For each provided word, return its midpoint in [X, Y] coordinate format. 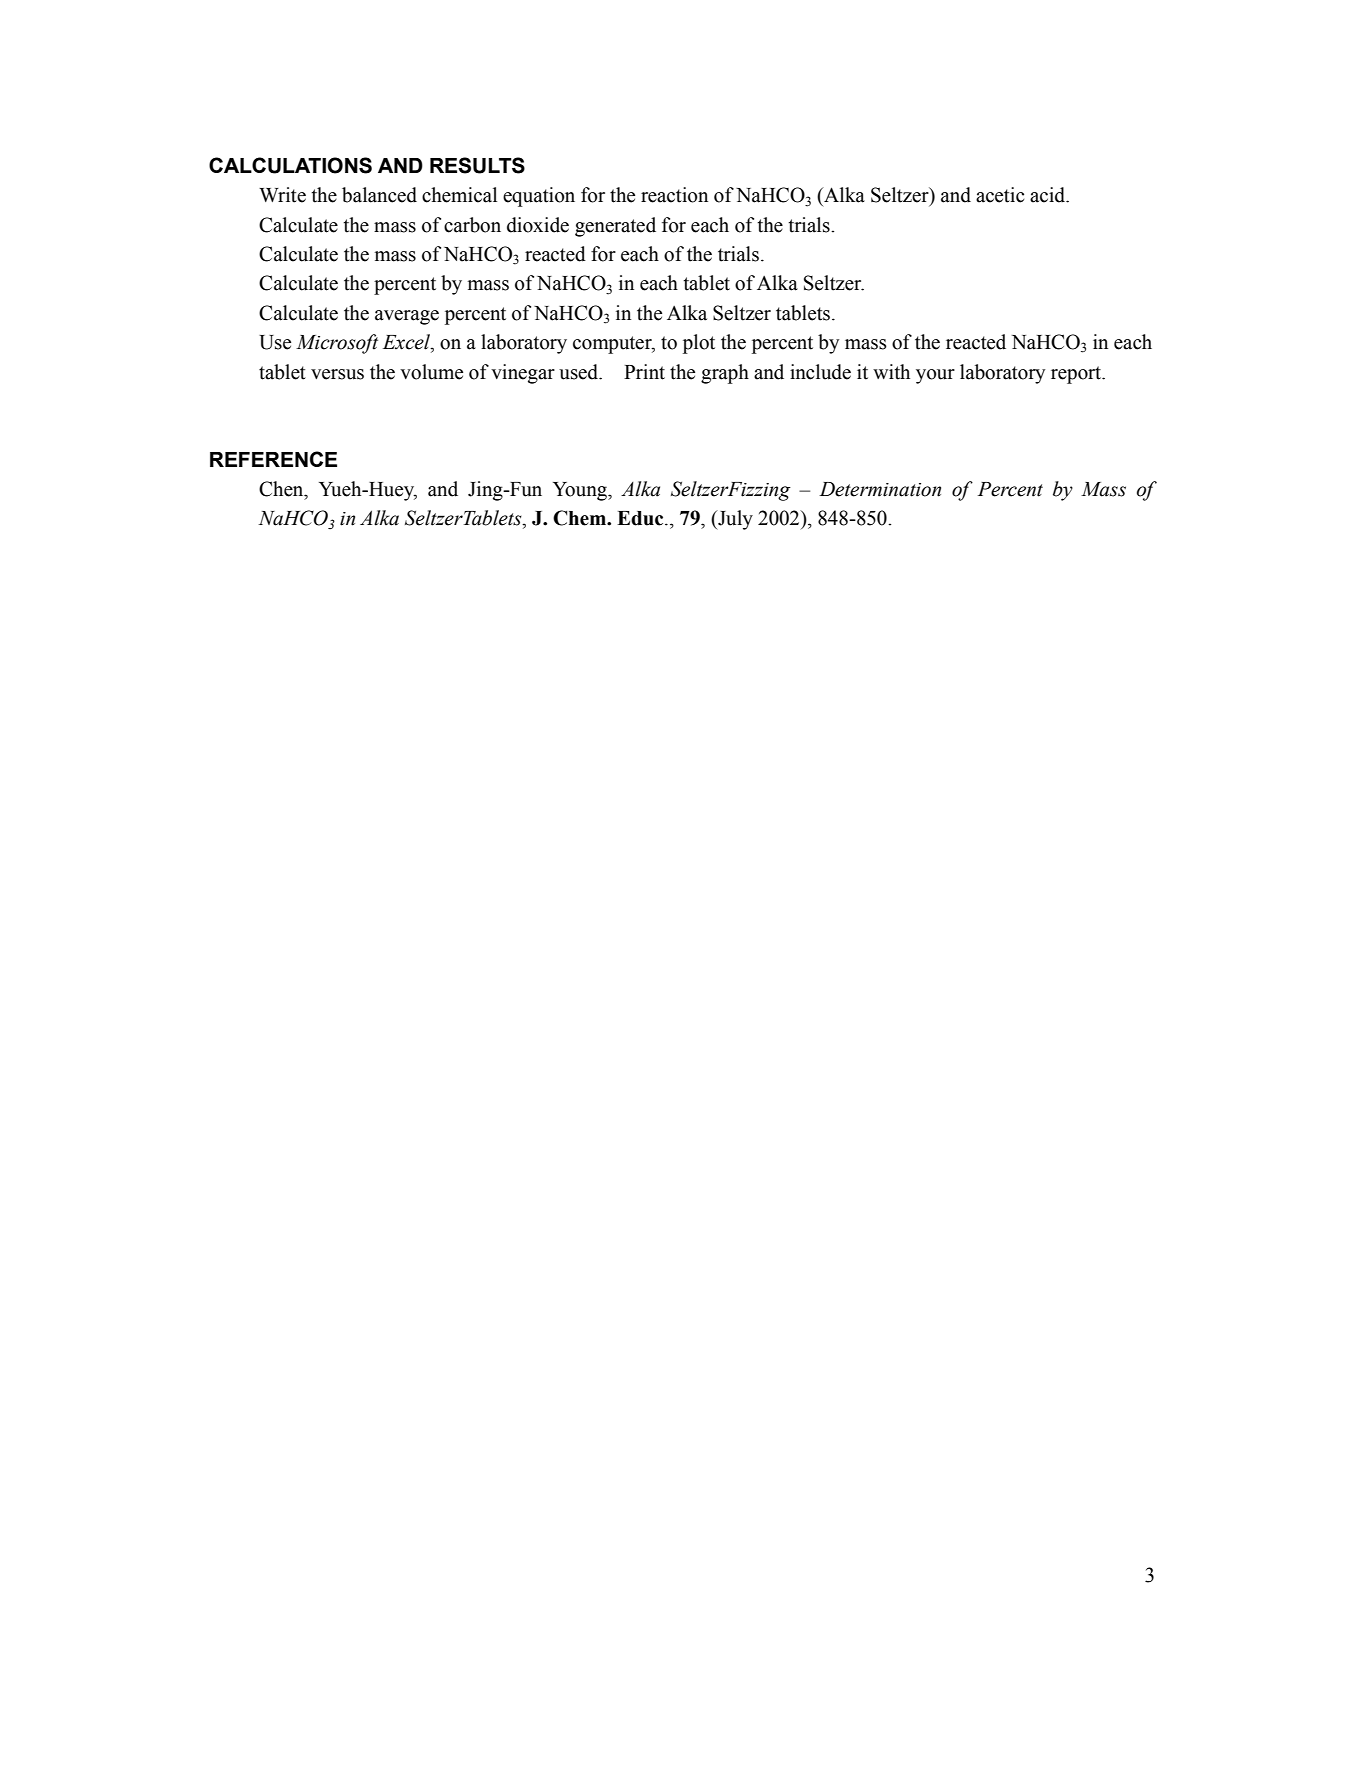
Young [581, 491]
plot [699, 344]
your [935, 376]
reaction [674, 195]
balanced [379, 195]
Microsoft [337, 344]
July [734, 520]
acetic [1000, 195]
